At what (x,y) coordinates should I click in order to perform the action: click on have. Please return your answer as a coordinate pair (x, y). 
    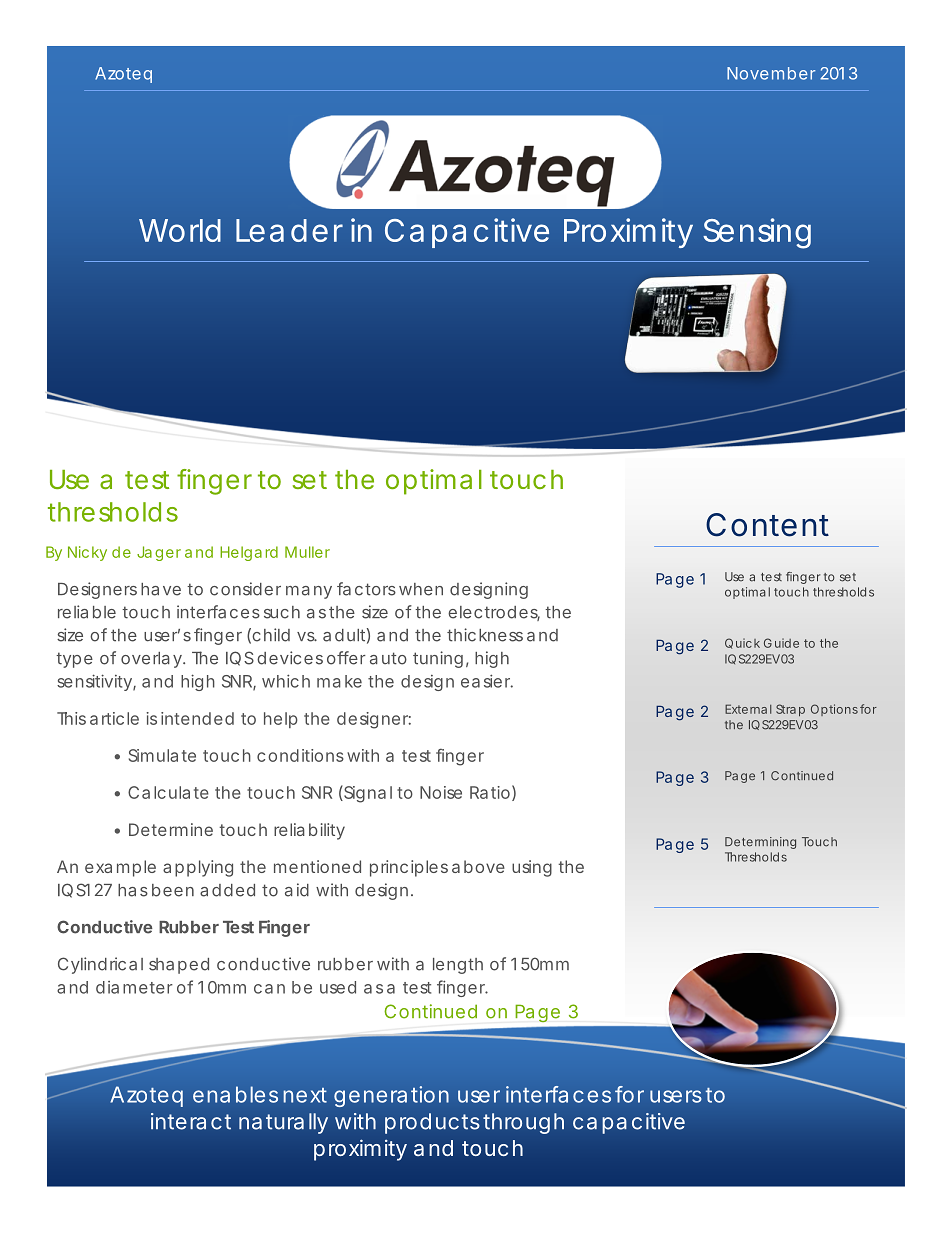
    Looking at the image, I should click on (161, 589).
